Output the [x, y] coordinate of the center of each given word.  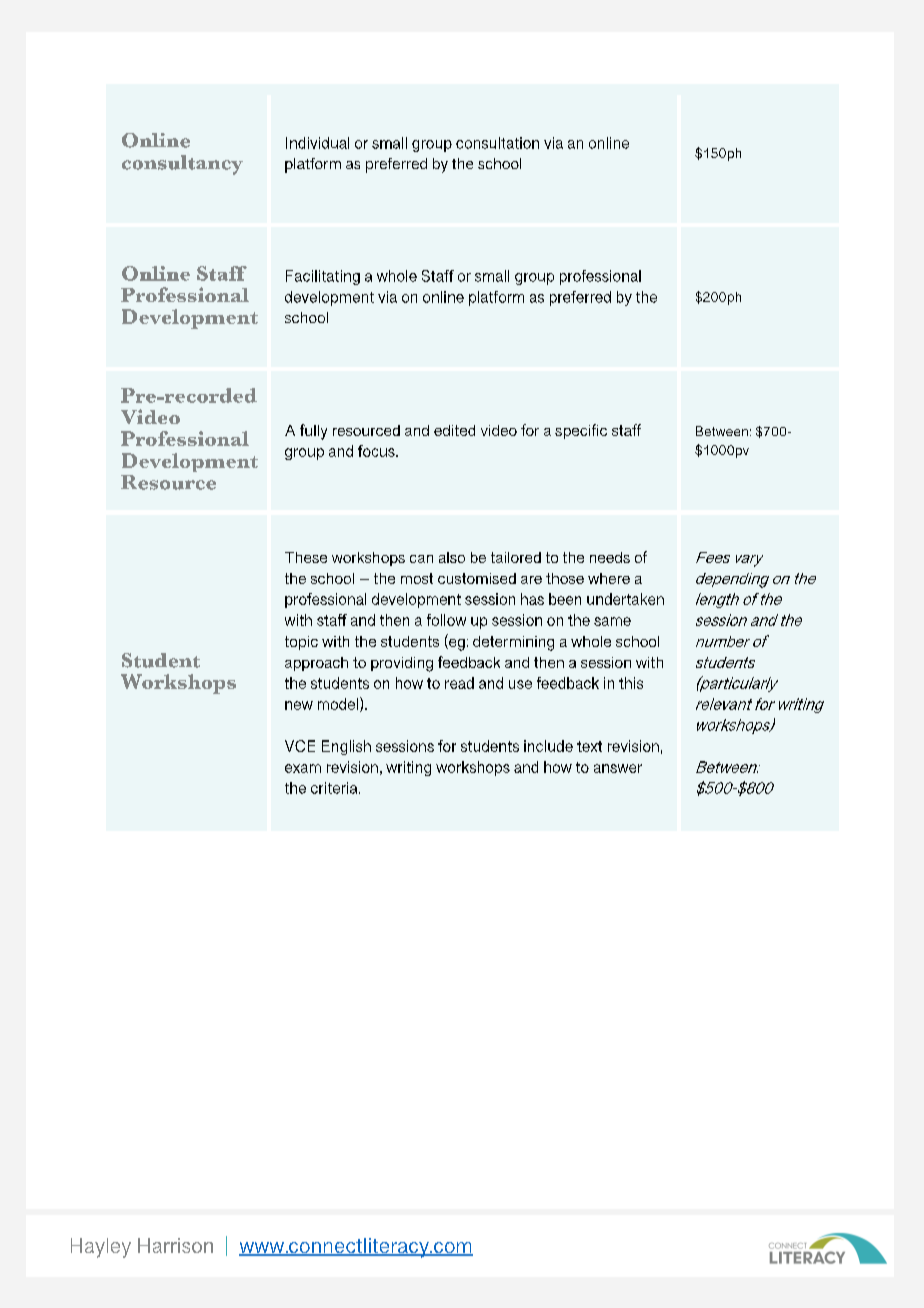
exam [303, 768]
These [306, 557]
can [421, 559]
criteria [335, 788]
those [565, 578]
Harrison [175, 1245]
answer [618, 768]
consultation [497, 143]
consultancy [182, 165]
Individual [317, 143]
